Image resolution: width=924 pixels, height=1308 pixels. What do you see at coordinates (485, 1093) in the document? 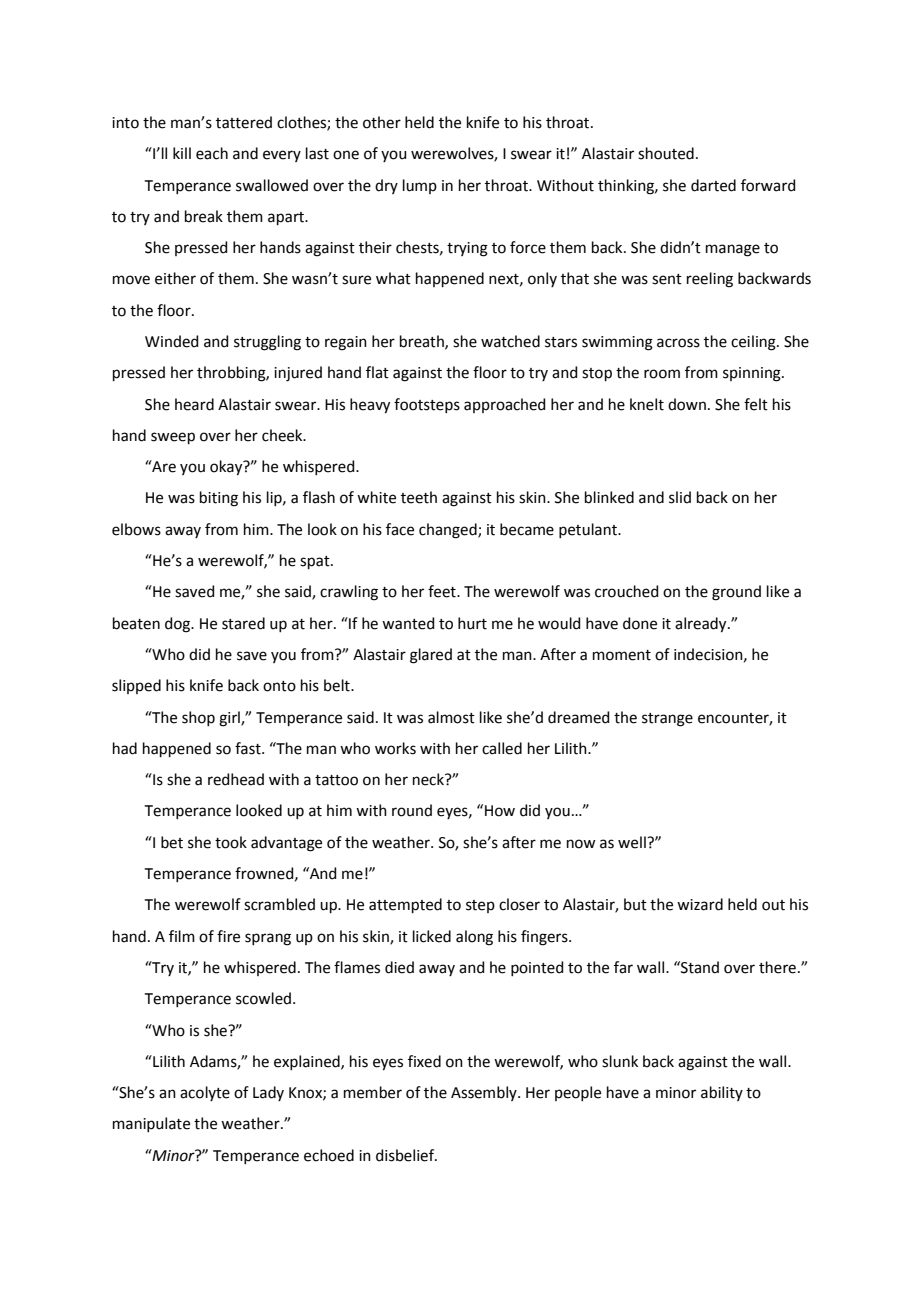
I see `Assembly` at bounding box center [485, 1093].
